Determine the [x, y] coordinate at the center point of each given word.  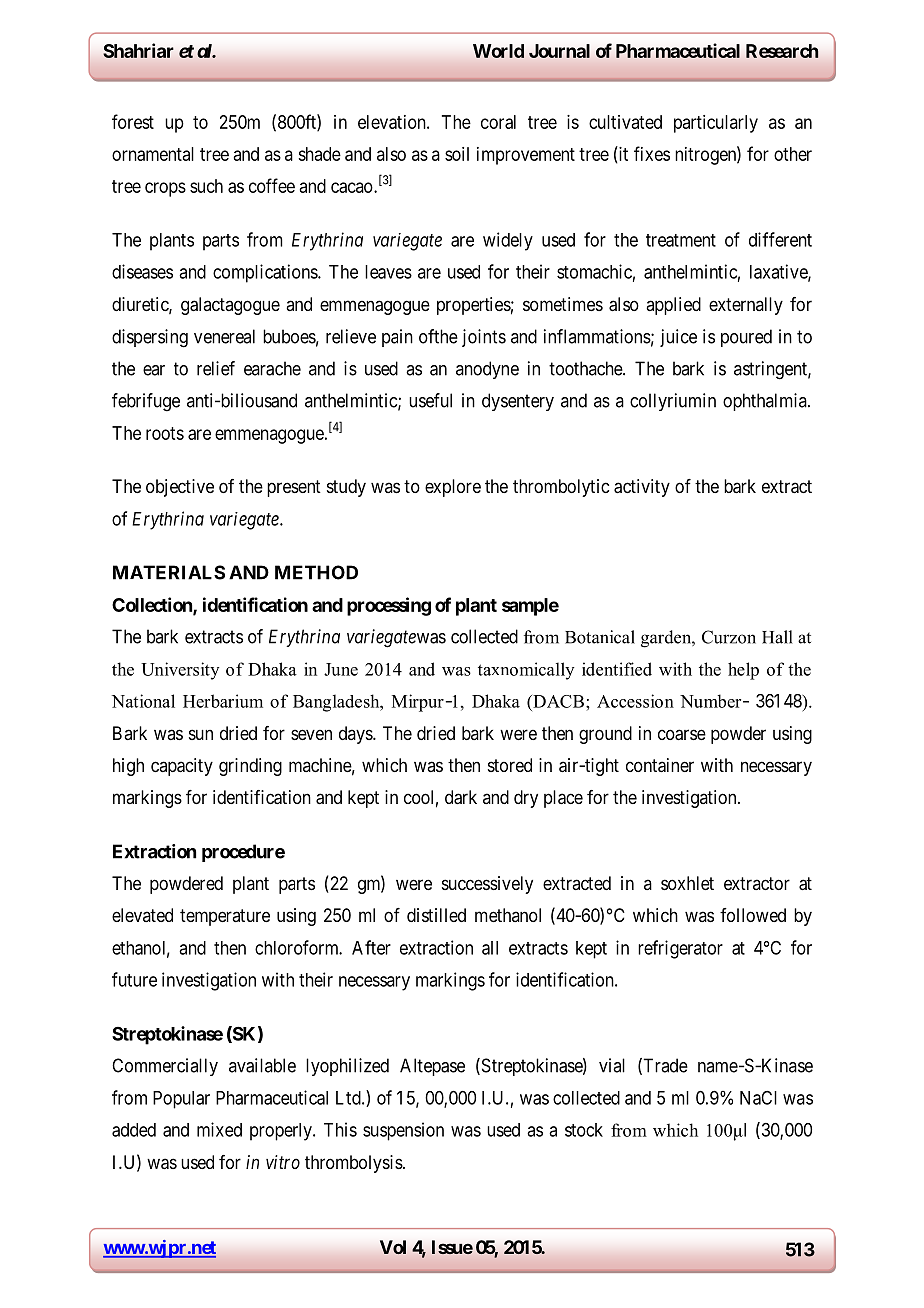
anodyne [487, 370]
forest [133, 121]
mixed [219, 1129]
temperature [225, 917]
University [180, 671]
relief [216, 368]
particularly [716, 124]
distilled [436, 915]
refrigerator [680, 949]
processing [389, 606]
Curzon [729, 637]
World [498, 51]
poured [746, 338]
